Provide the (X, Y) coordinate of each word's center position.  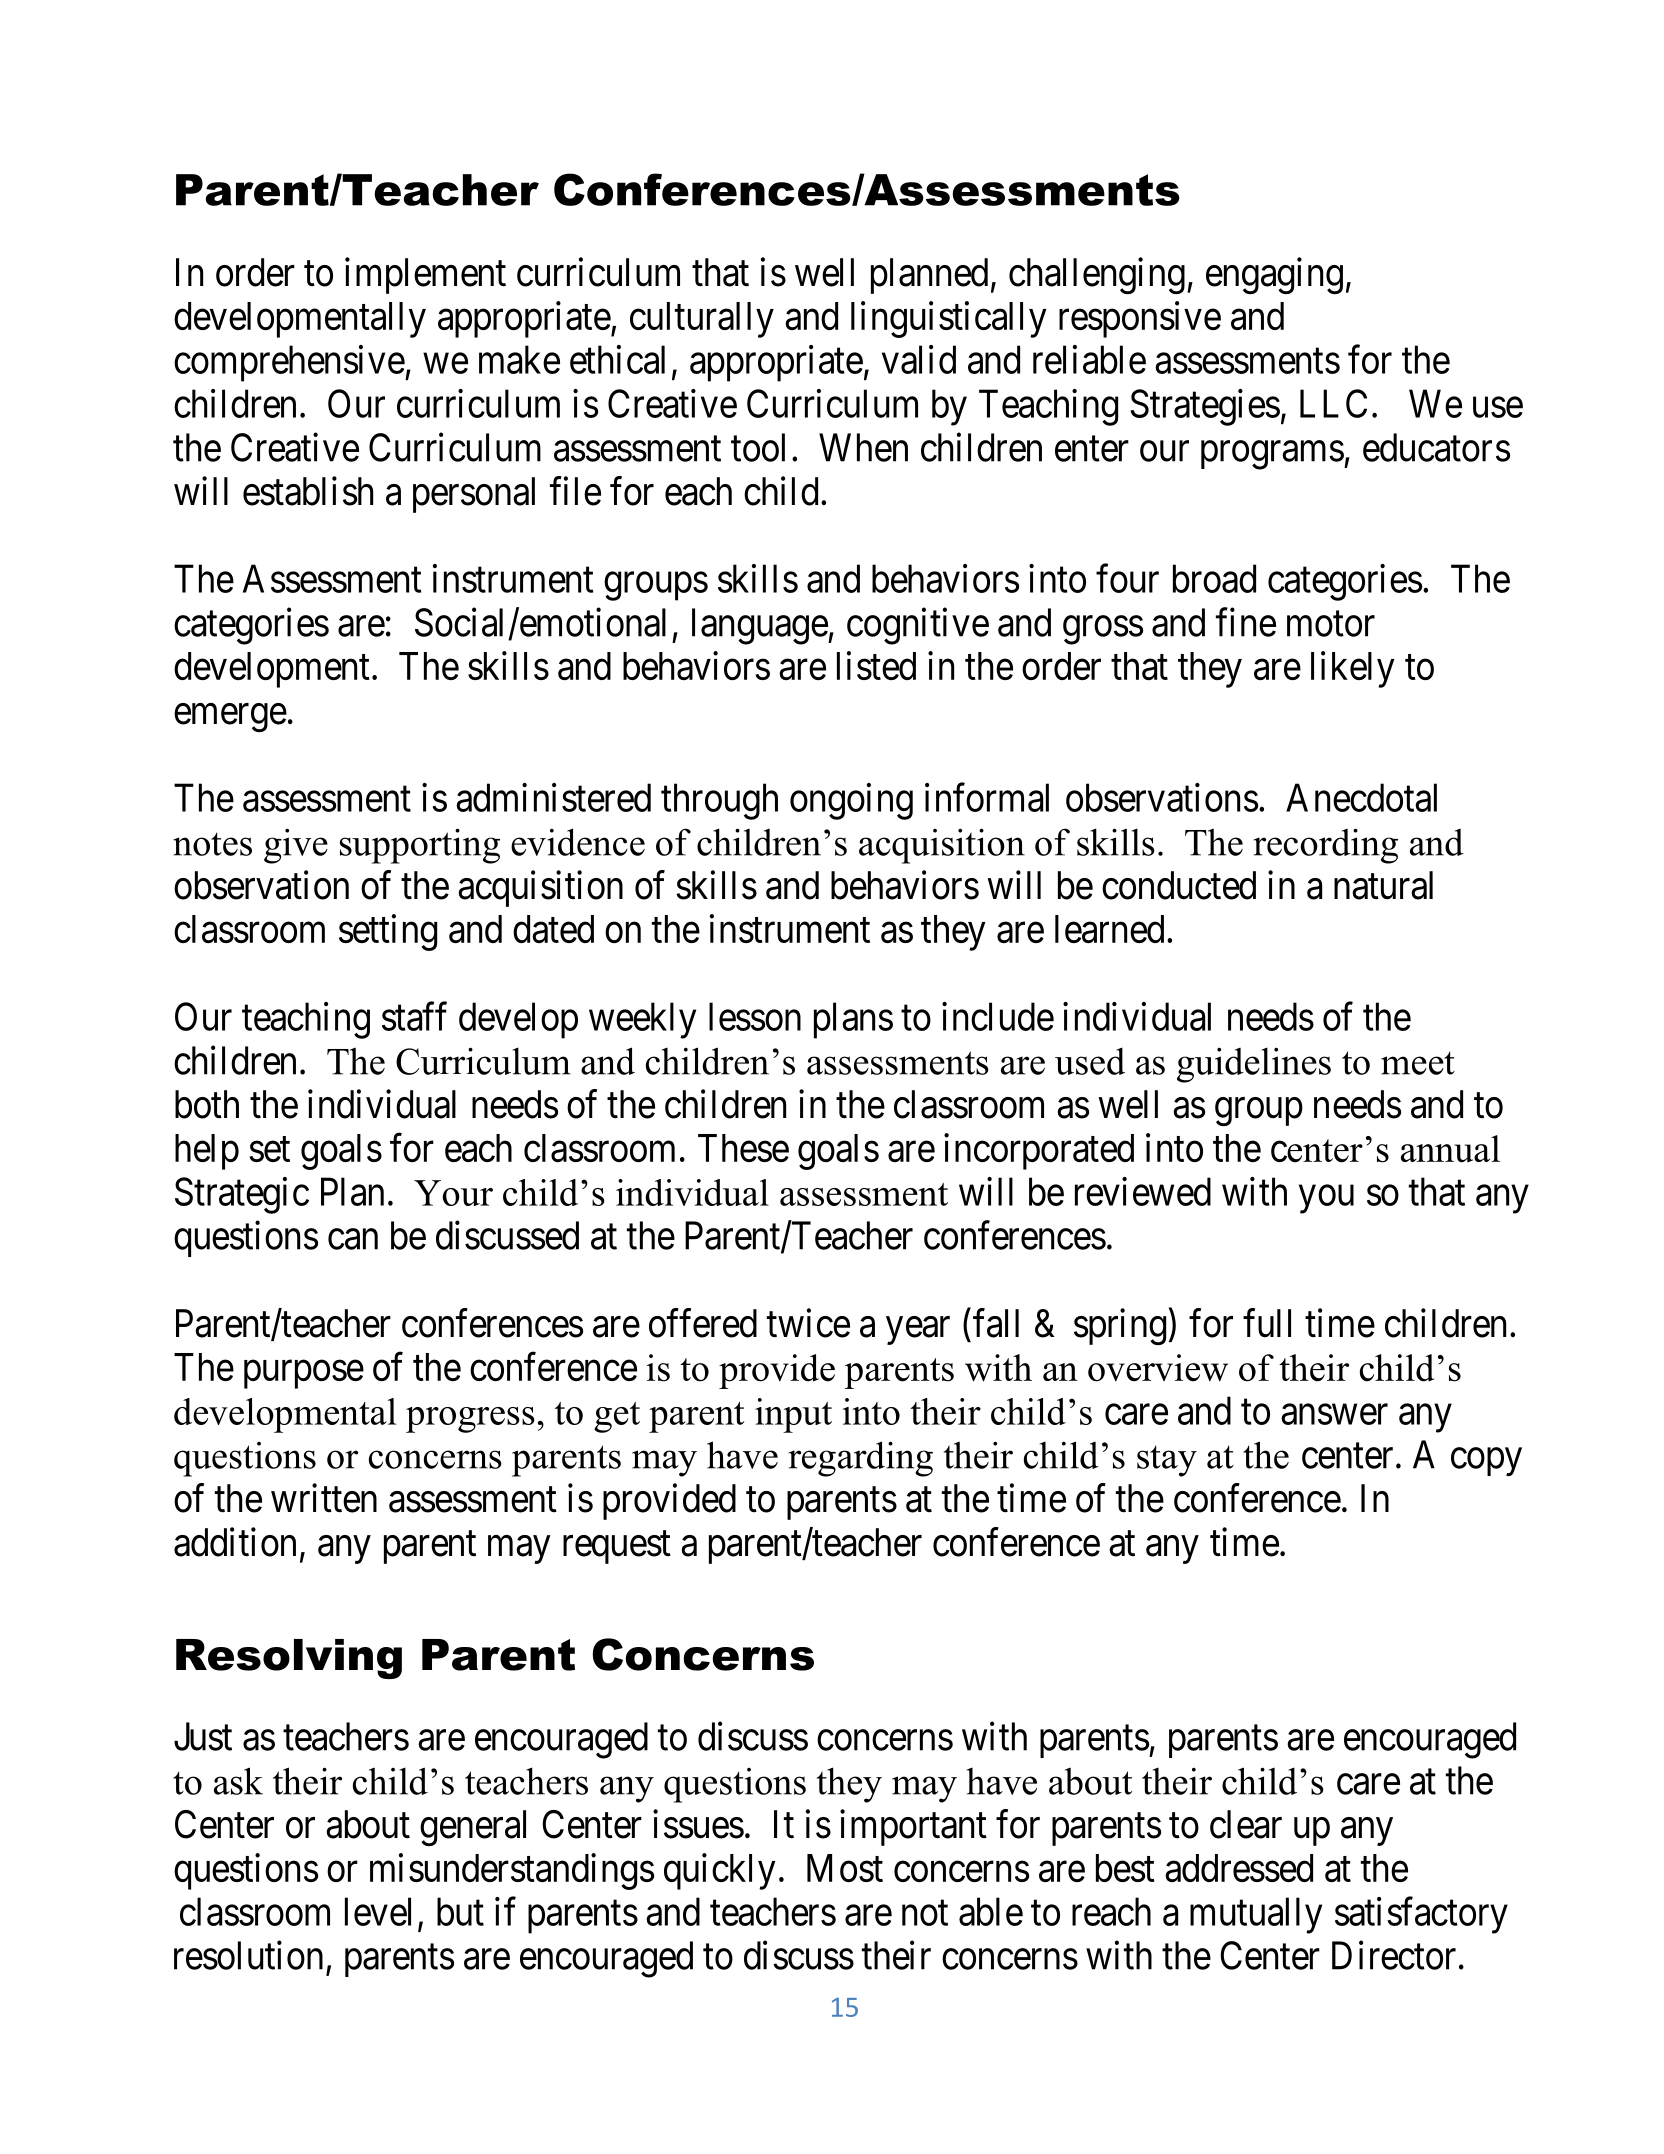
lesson (755, 1016)
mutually (1256, 1915)
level (378, 1911)
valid (919, 359)
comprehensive (289, 363)
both (207, 1104)
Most (845, 1868)
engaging (1274, 276)
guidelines (1254, 1065)
